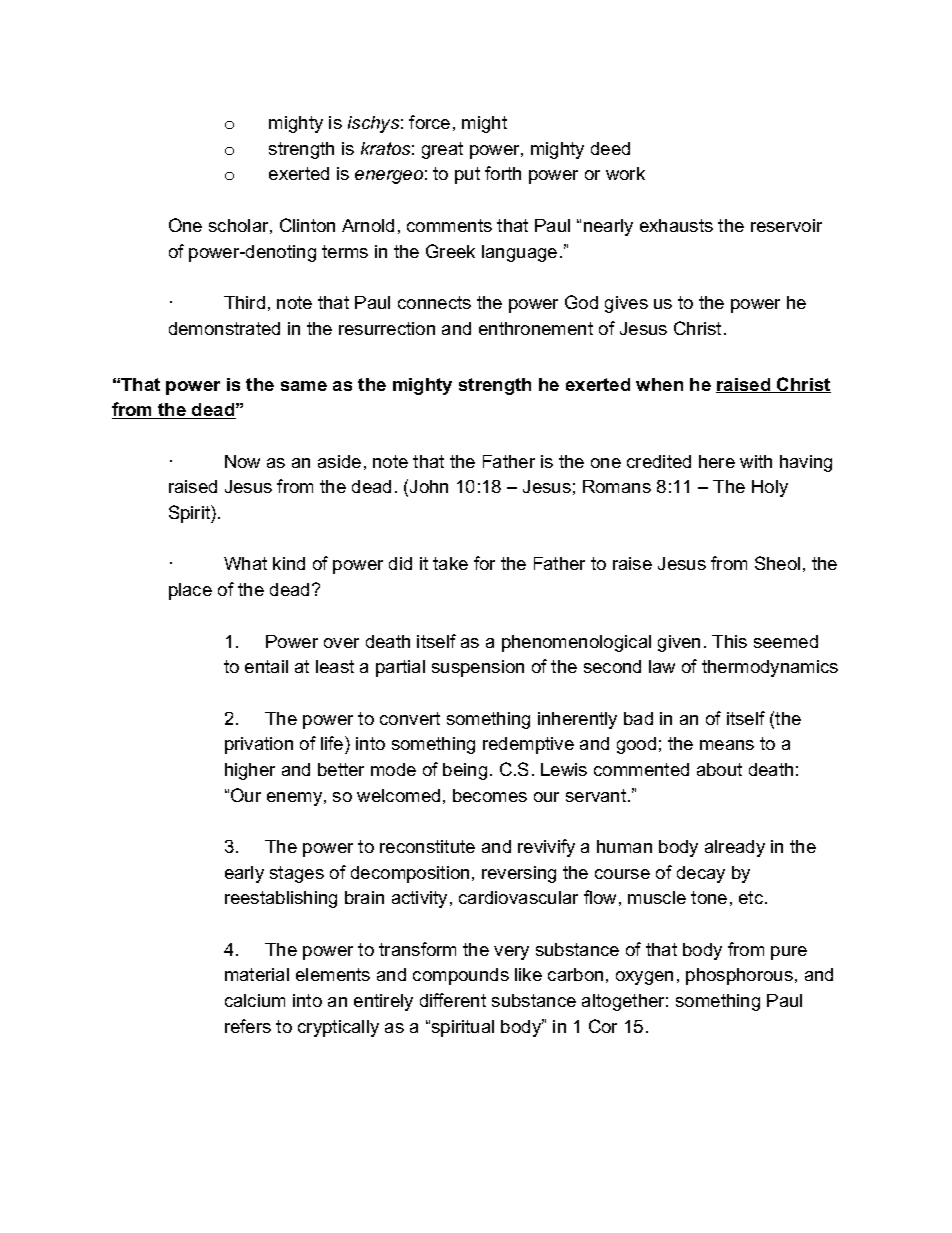 The image size is (952, 1233). I want to click on forth, so click(503, 173).
